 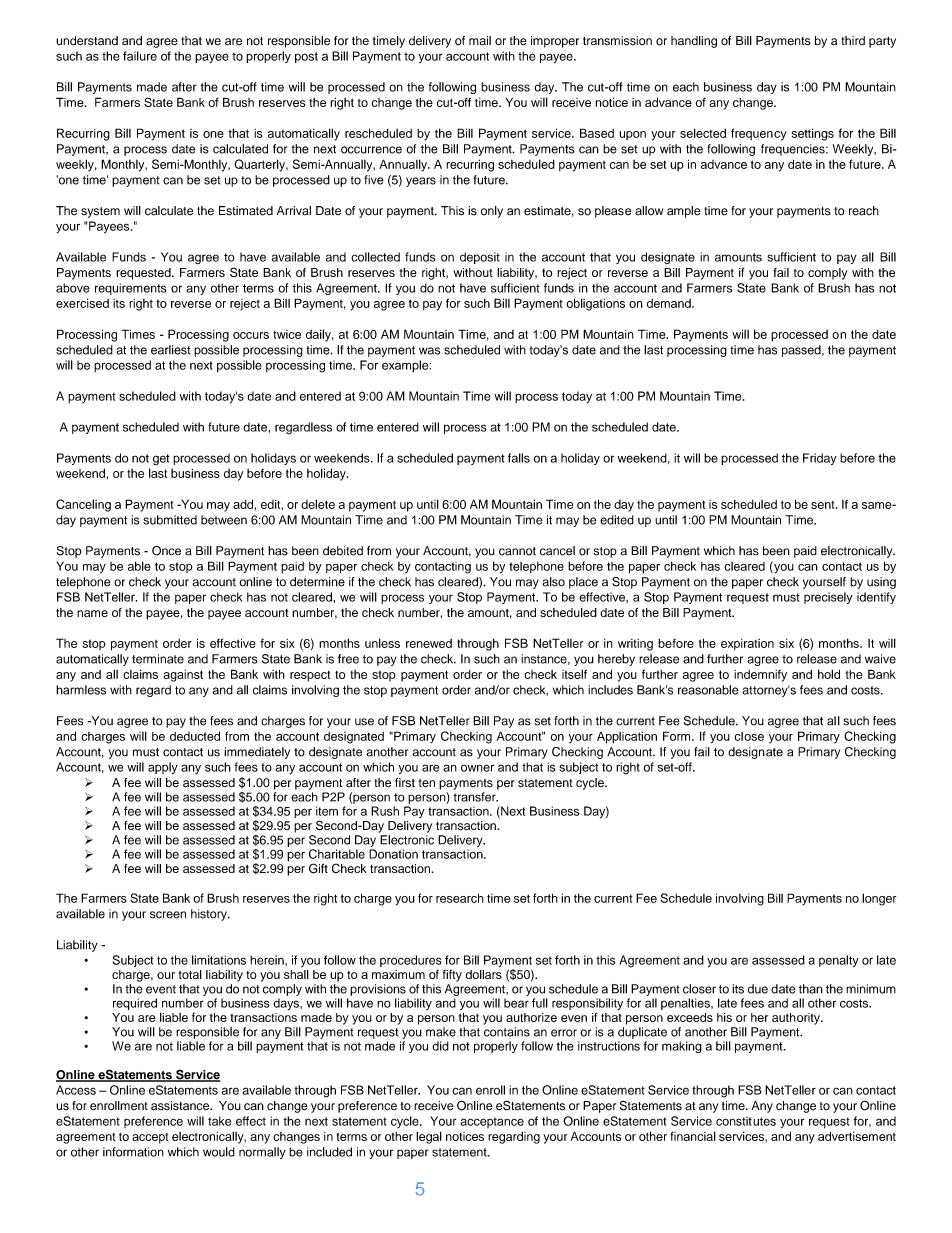 What do you see at coordinates (87, 41) in the page?
I see `understand` at bounding box center [87, 41].
